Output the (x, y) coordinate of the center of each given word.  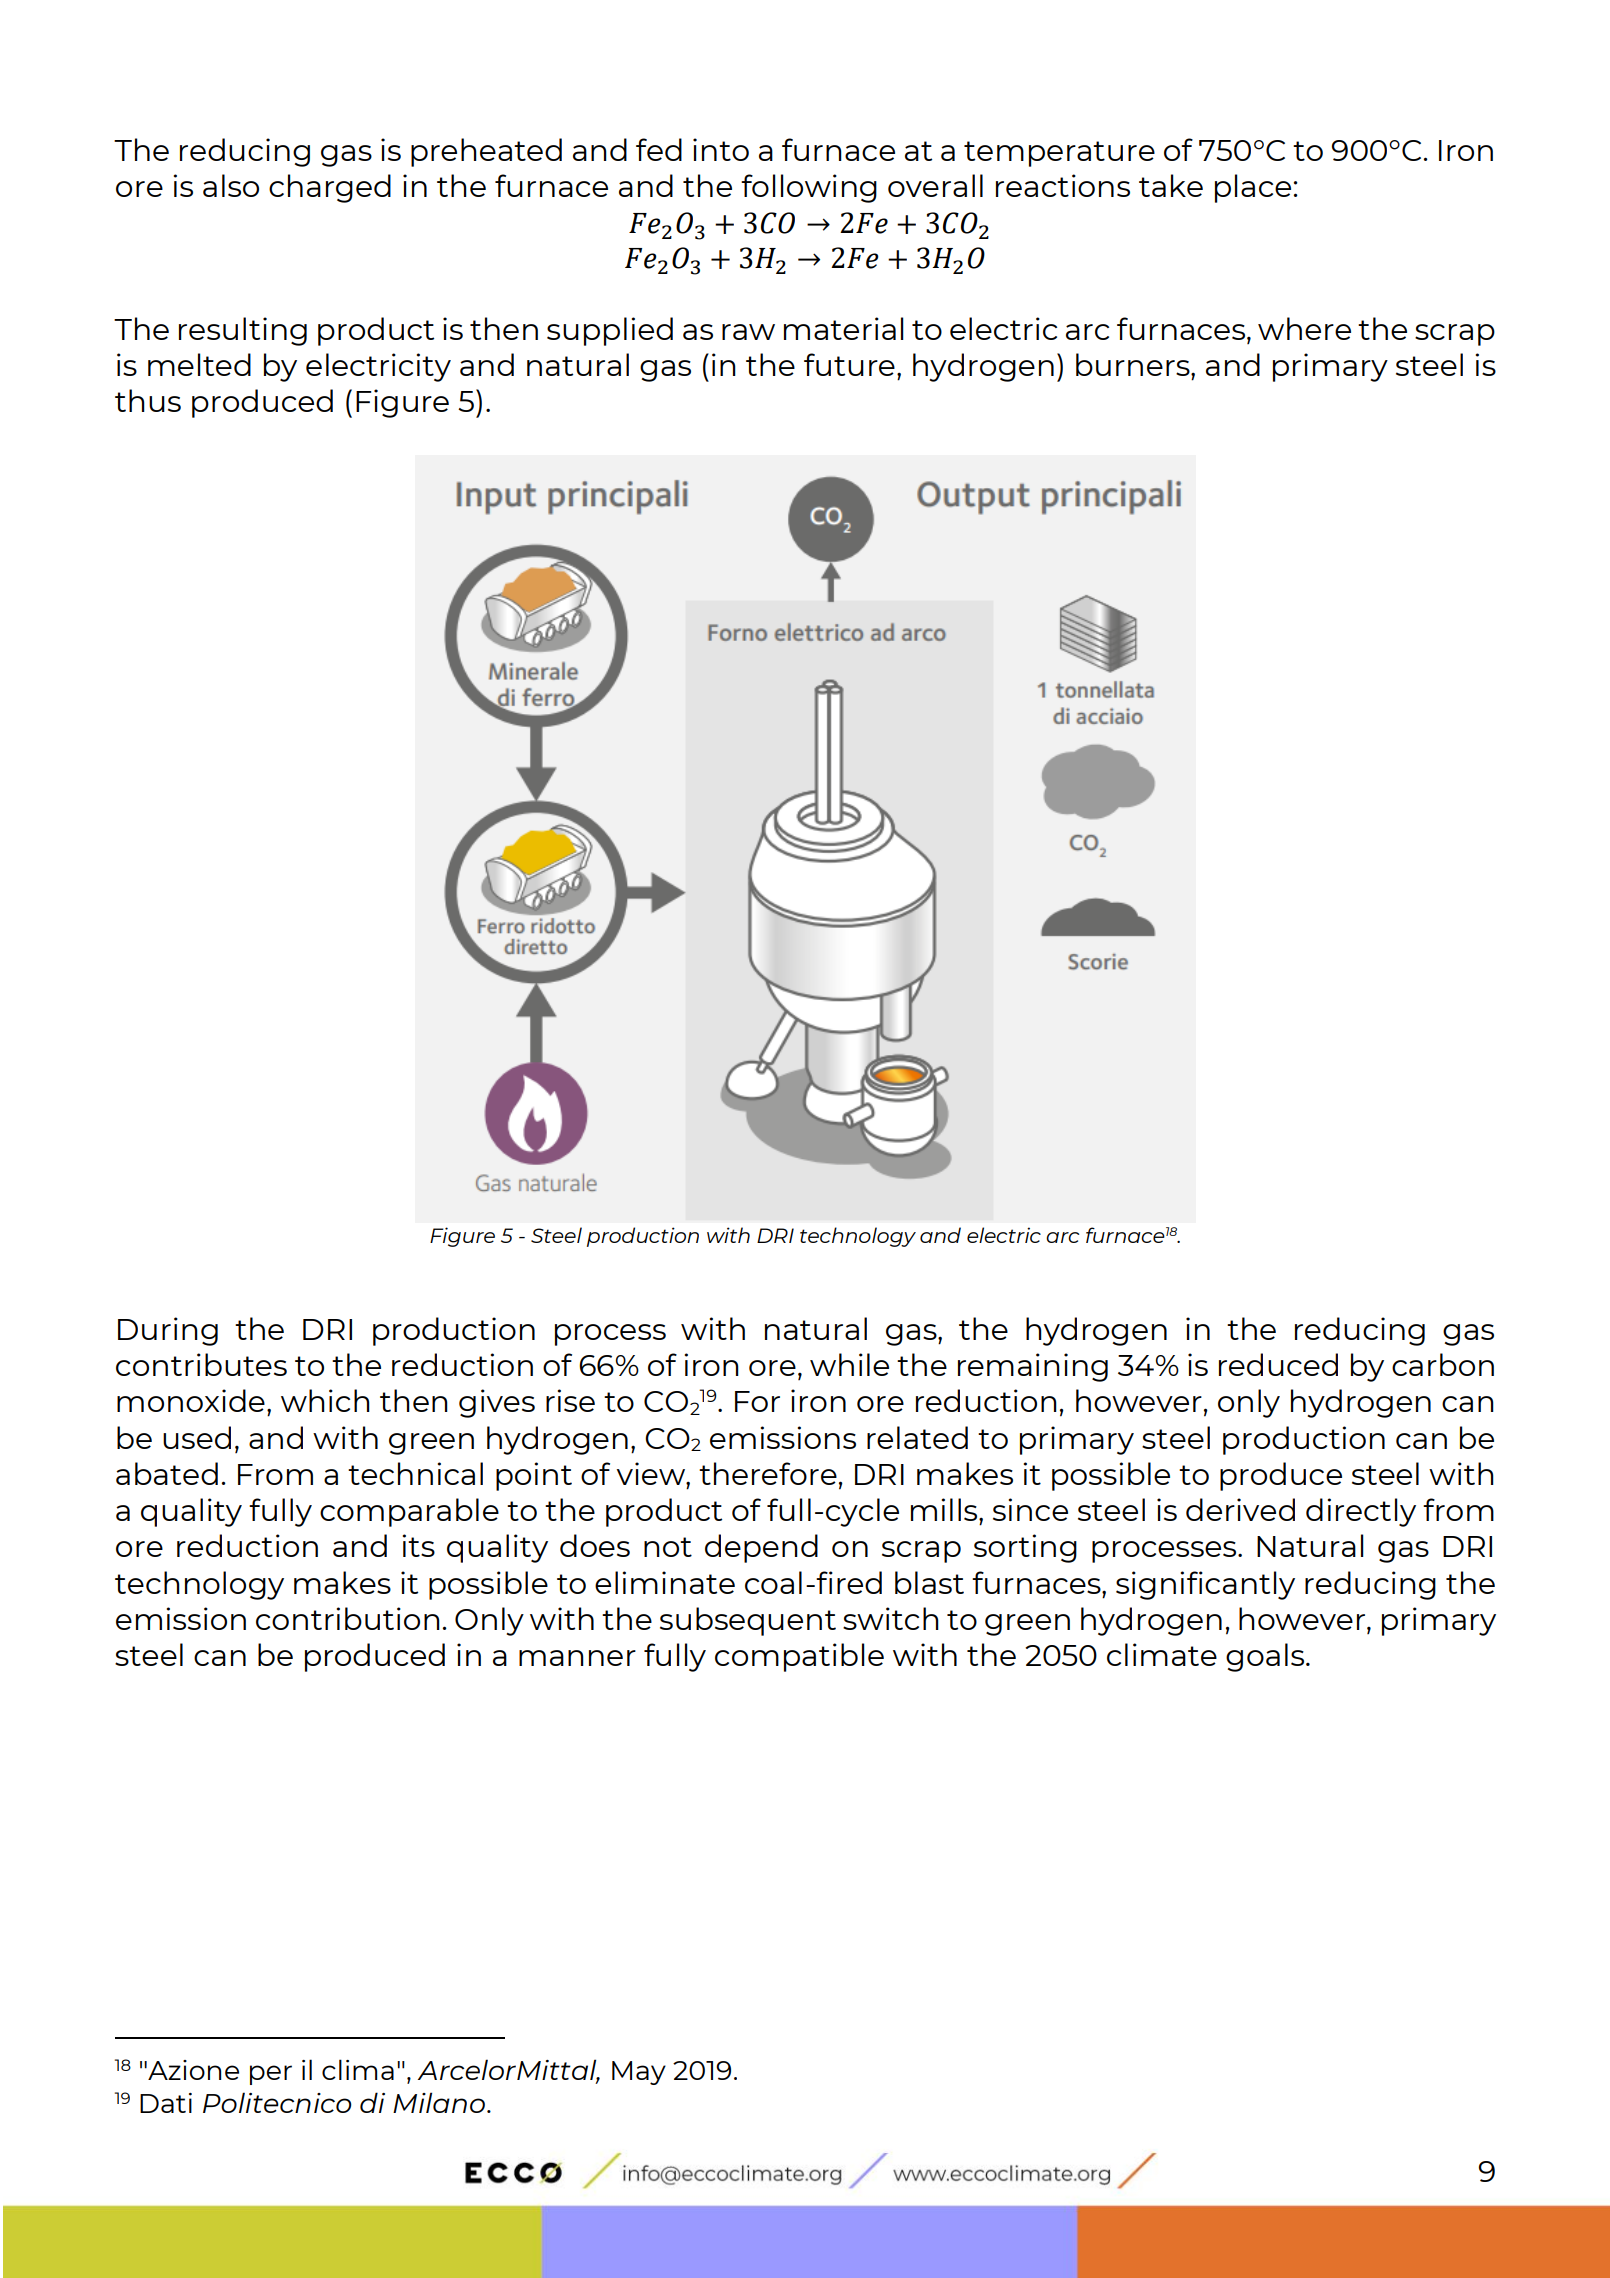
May (639, 2073)
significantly (1205, 1585)
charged (330, 188)
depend (761, 1548)
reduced (1278, 1364)
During (168, 1331)
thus (148, 400)
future (849, 364)
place (1253, 188)
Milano (439, 2102)
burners (1134, 364)
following (809, 188)
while (849, 1364)
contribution (348, 1618)
